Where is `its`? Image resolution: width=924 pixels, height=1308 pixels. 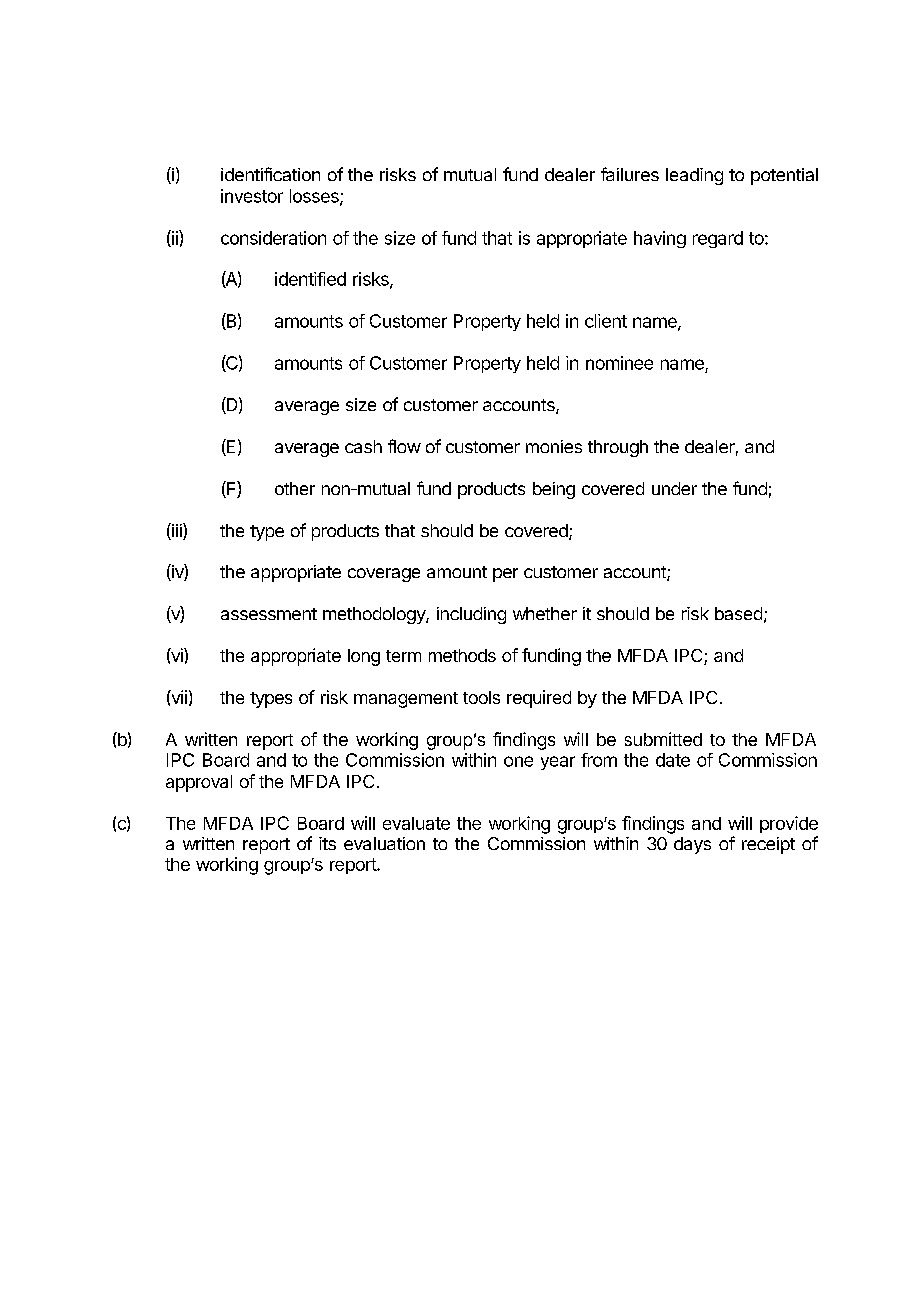
its is located at coordinates (327, 843).
